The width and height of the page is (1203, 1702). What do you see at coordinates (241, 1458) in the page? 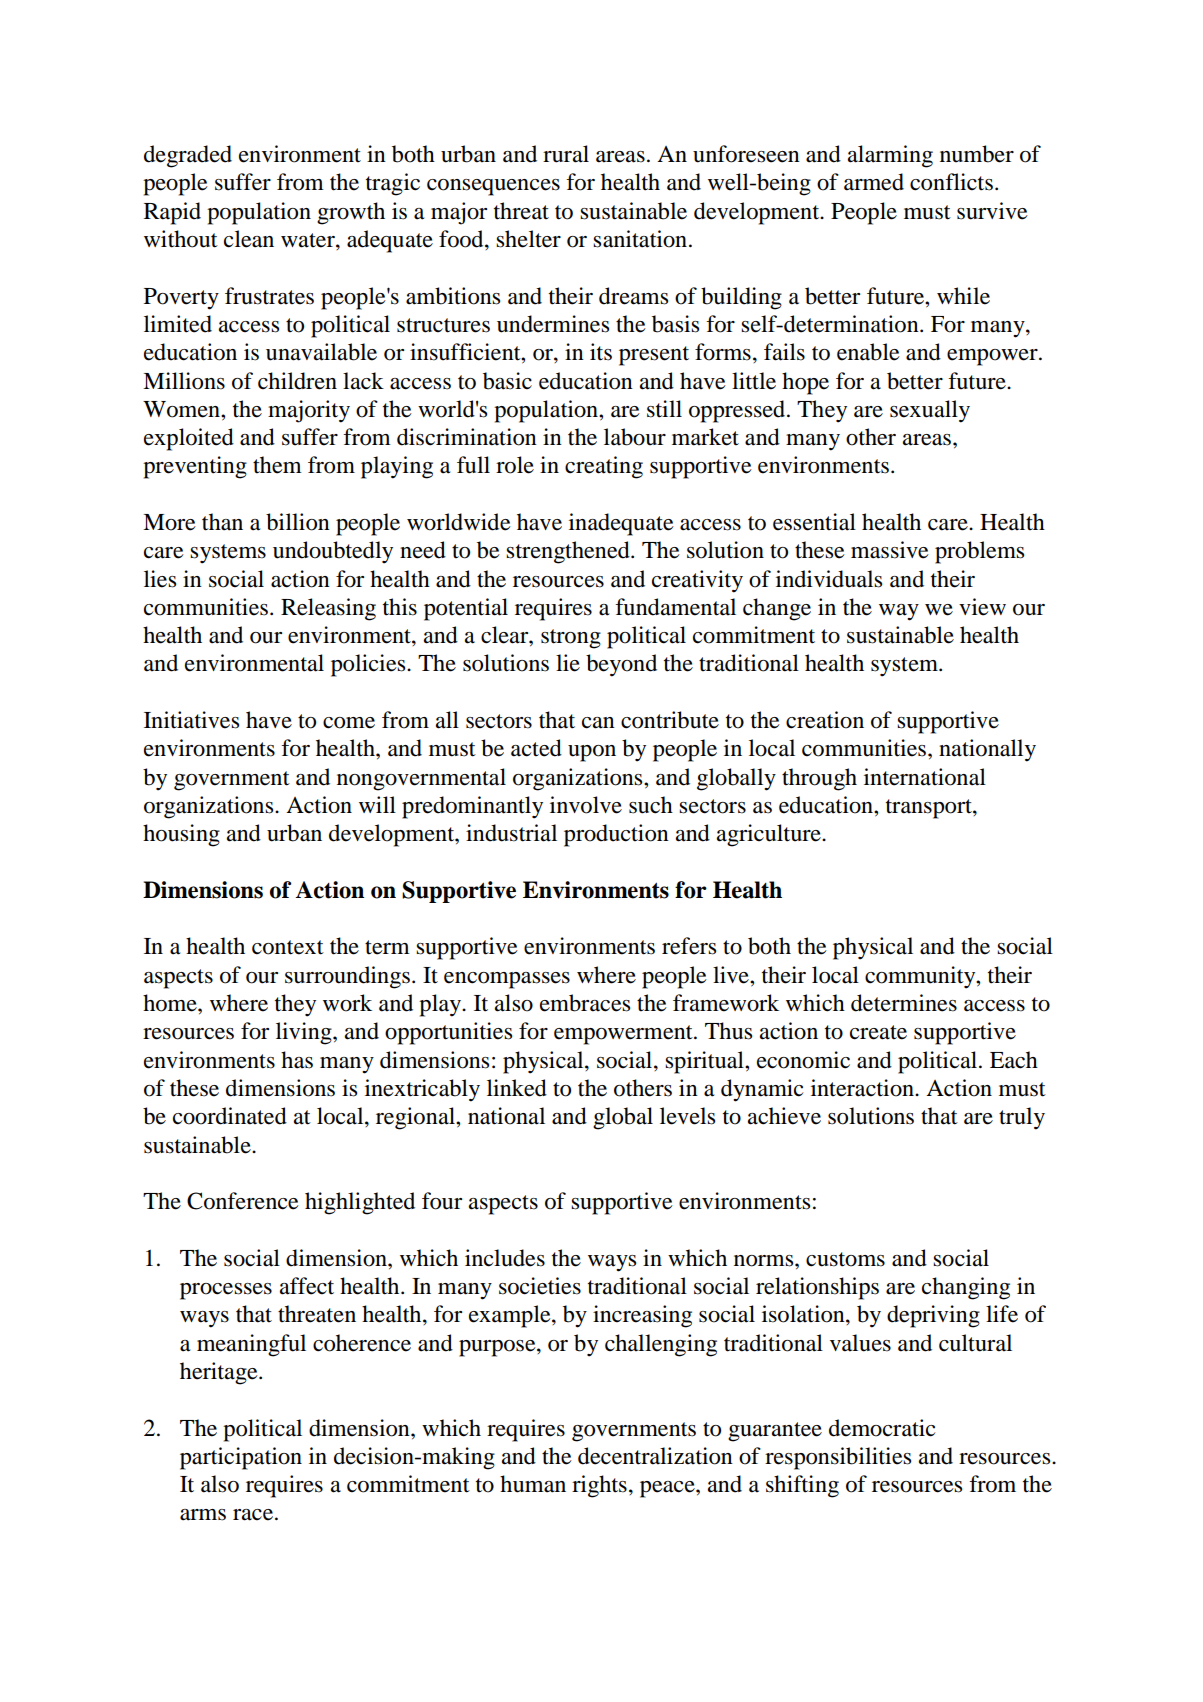
I see `participation` at bounding box center [241, 1458].
